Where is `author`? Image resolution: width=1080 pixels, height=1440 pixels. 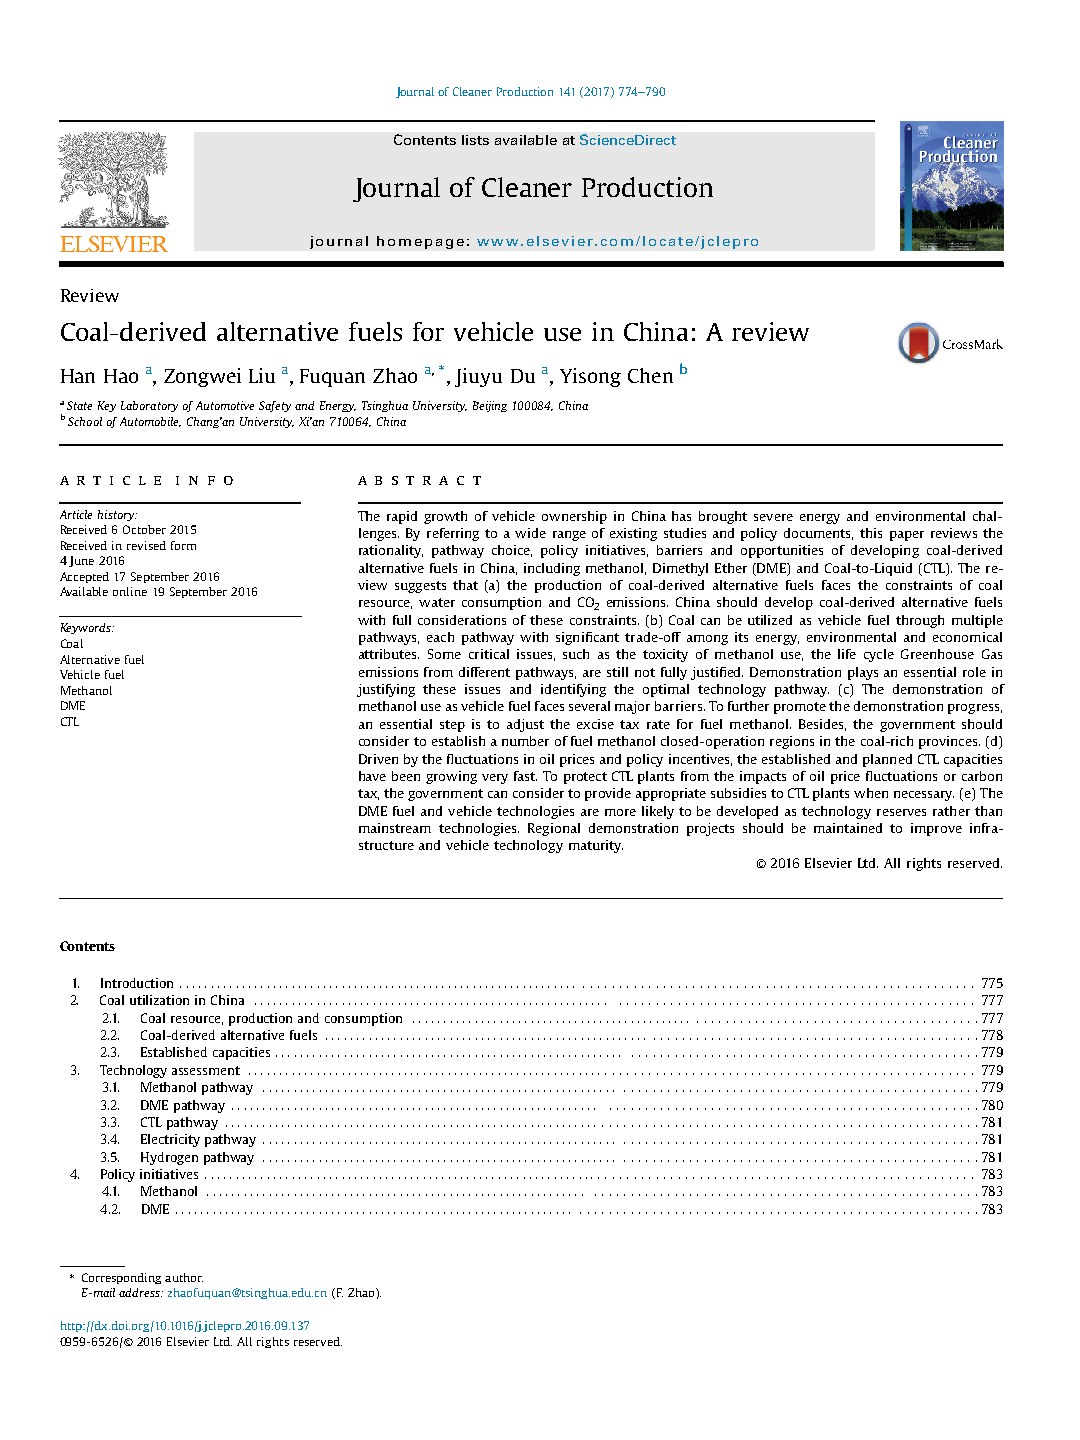 author is located at coordinates (184, 1277).
